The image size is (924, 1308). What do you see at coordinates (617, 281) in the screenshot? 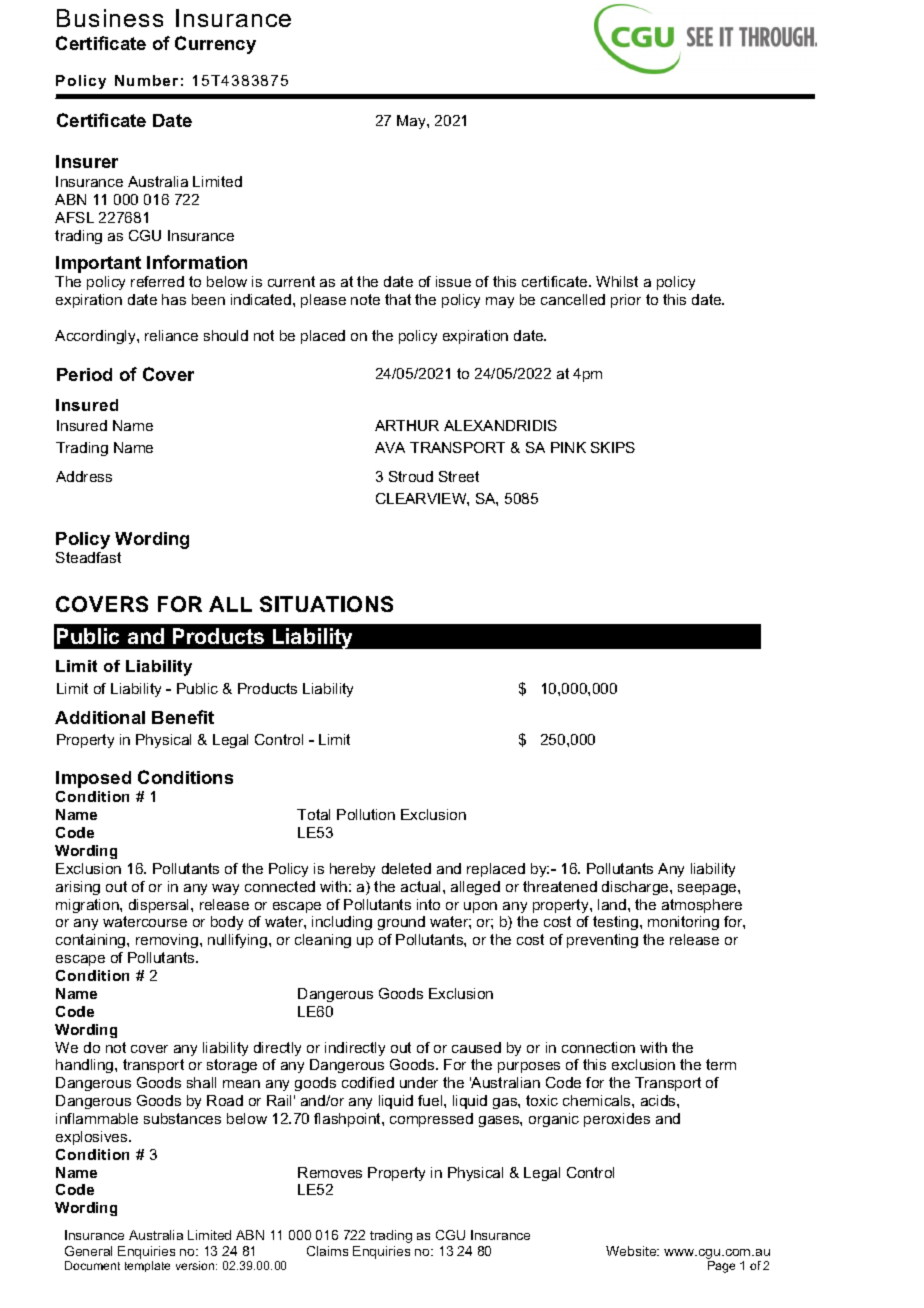
I see `Whilst` at bounding box center [617, 281].
